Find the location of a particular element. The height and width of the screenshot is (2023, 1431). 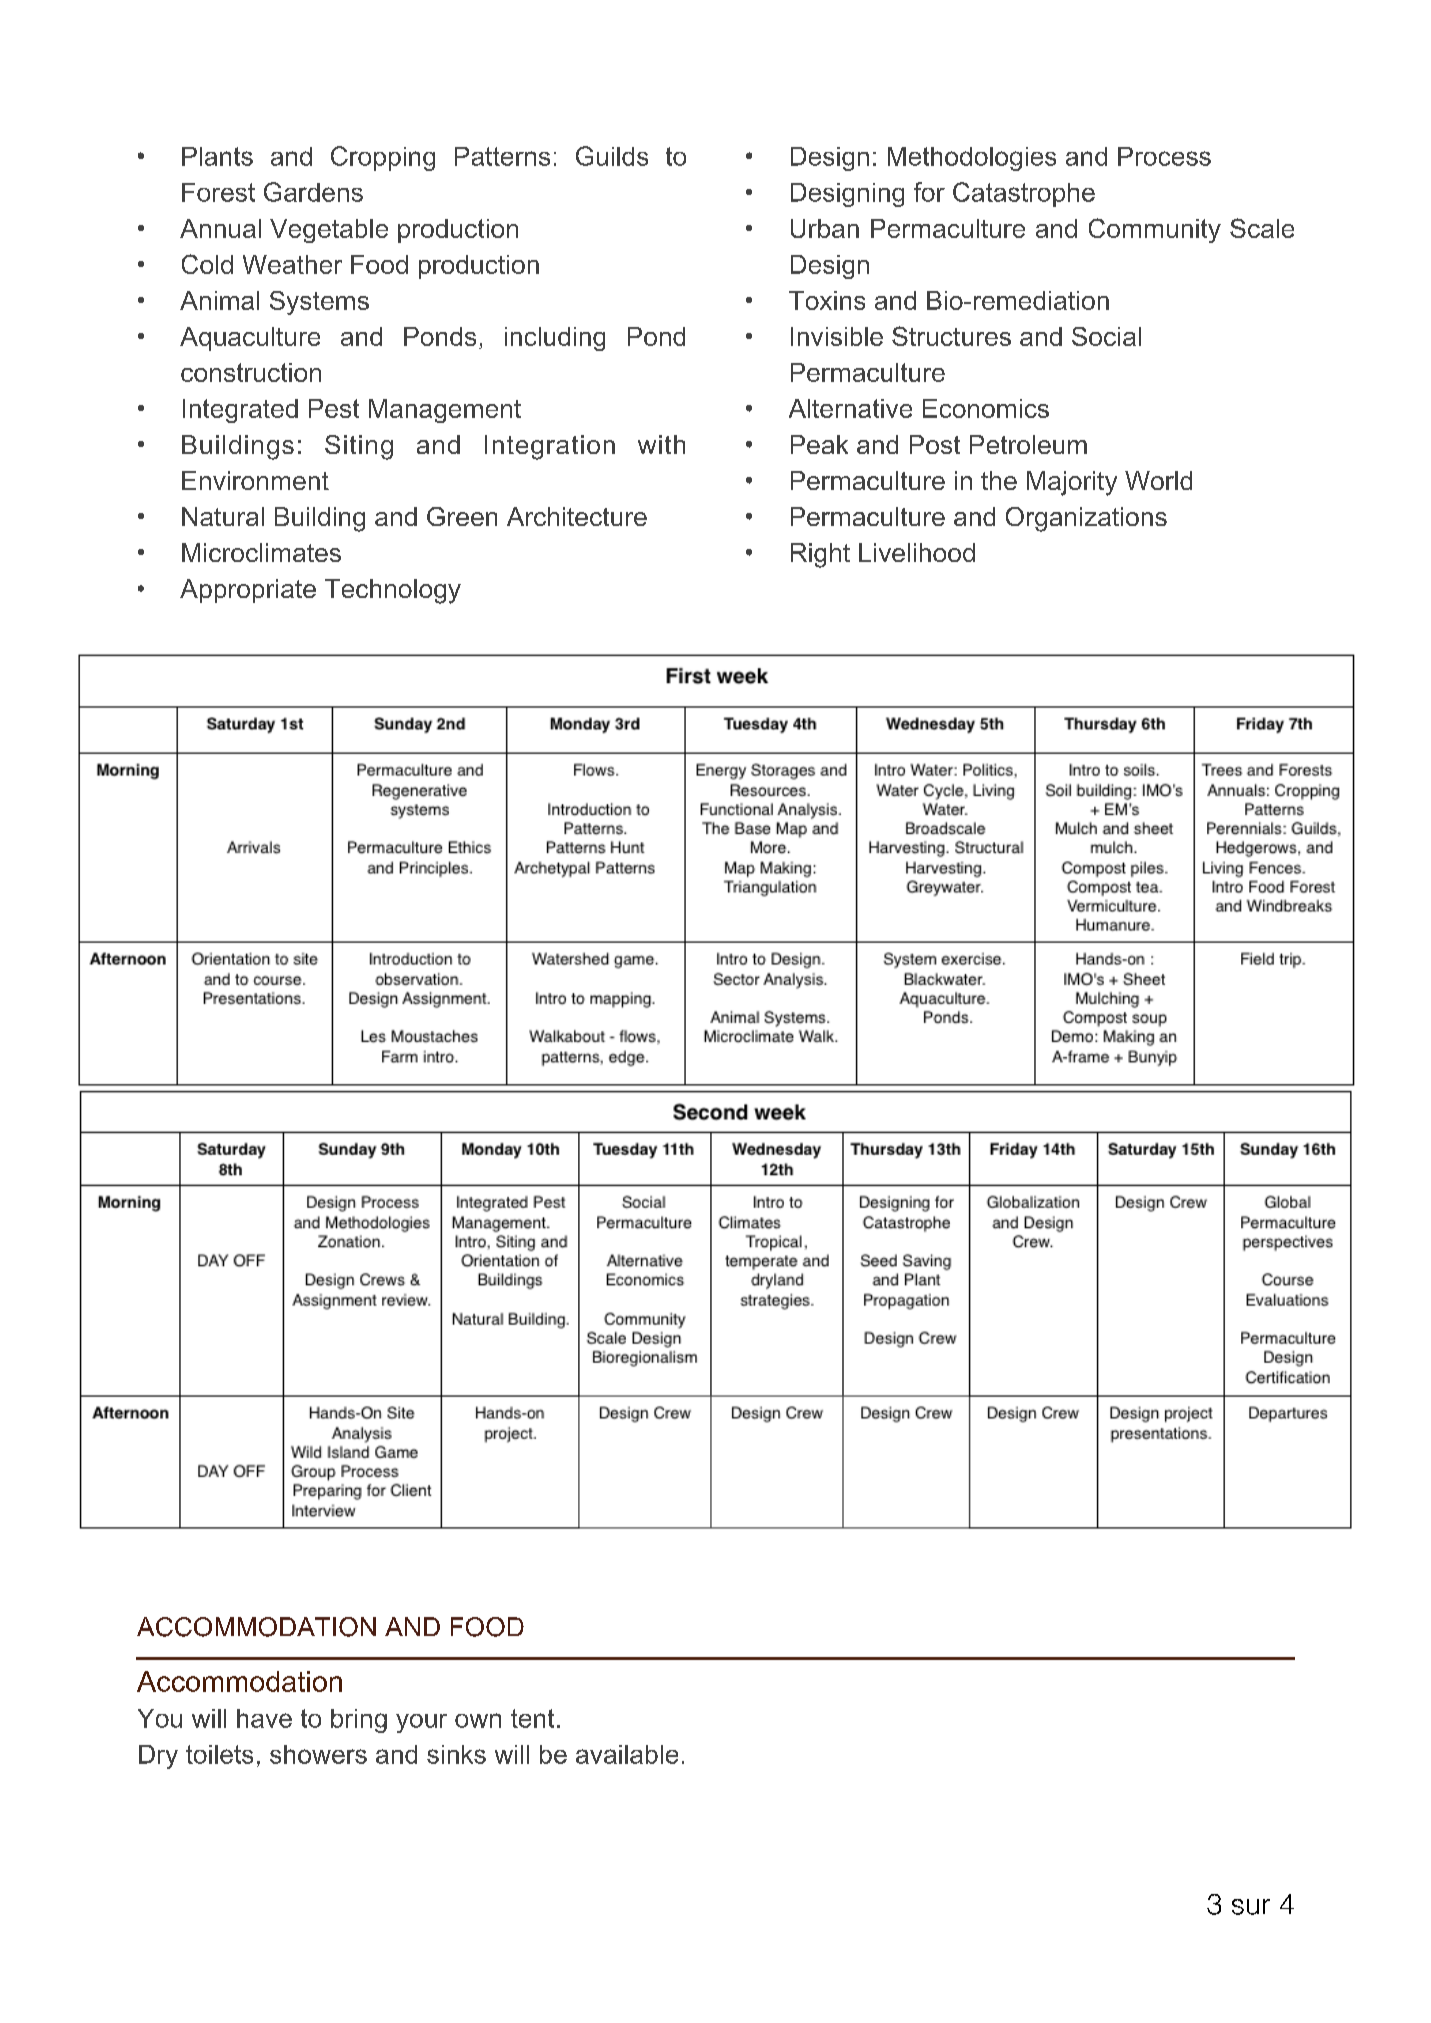

Right is located at coordinates (820, 555).
